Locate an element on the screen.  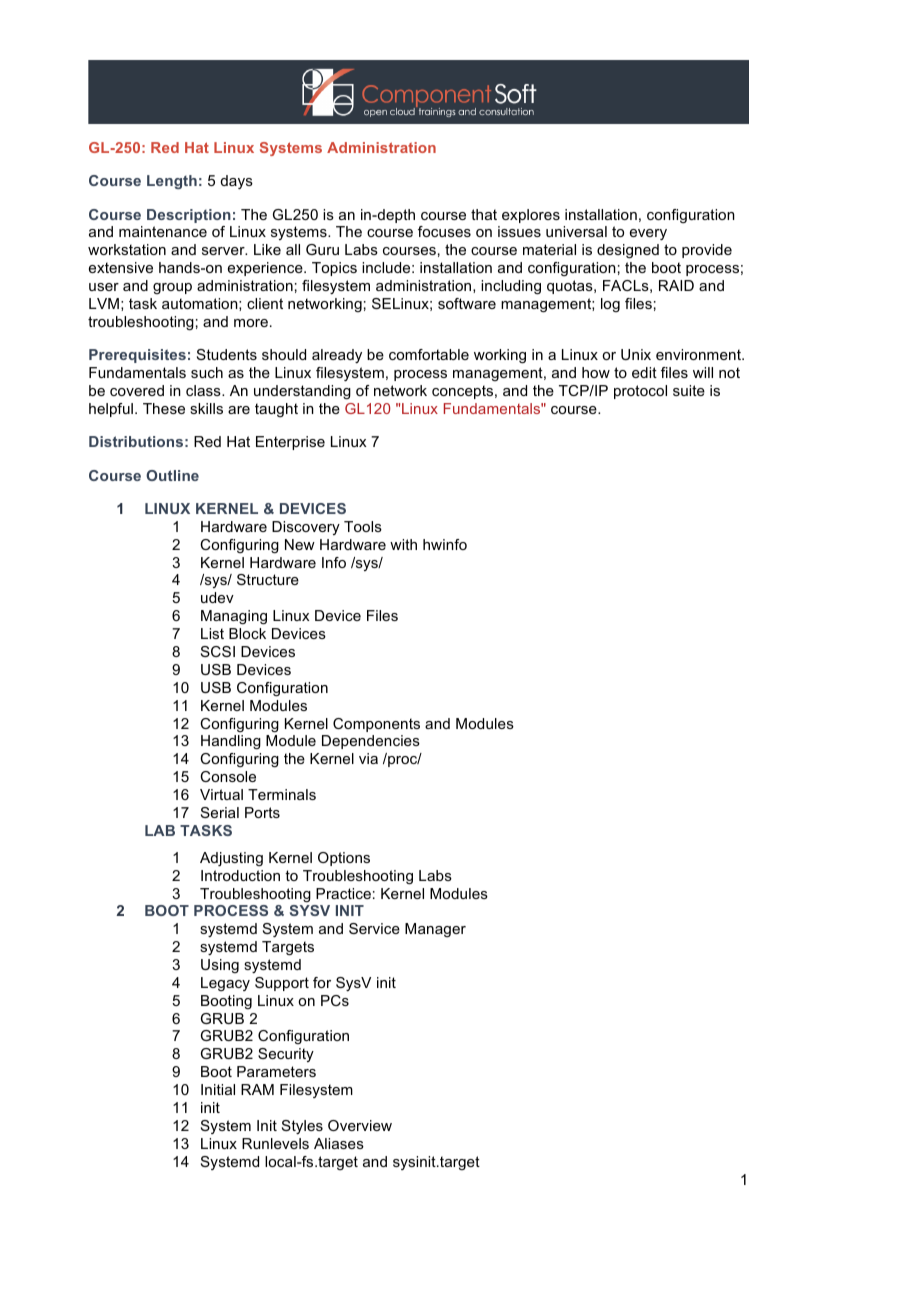
protocol is located at coordinates (640, 392).
